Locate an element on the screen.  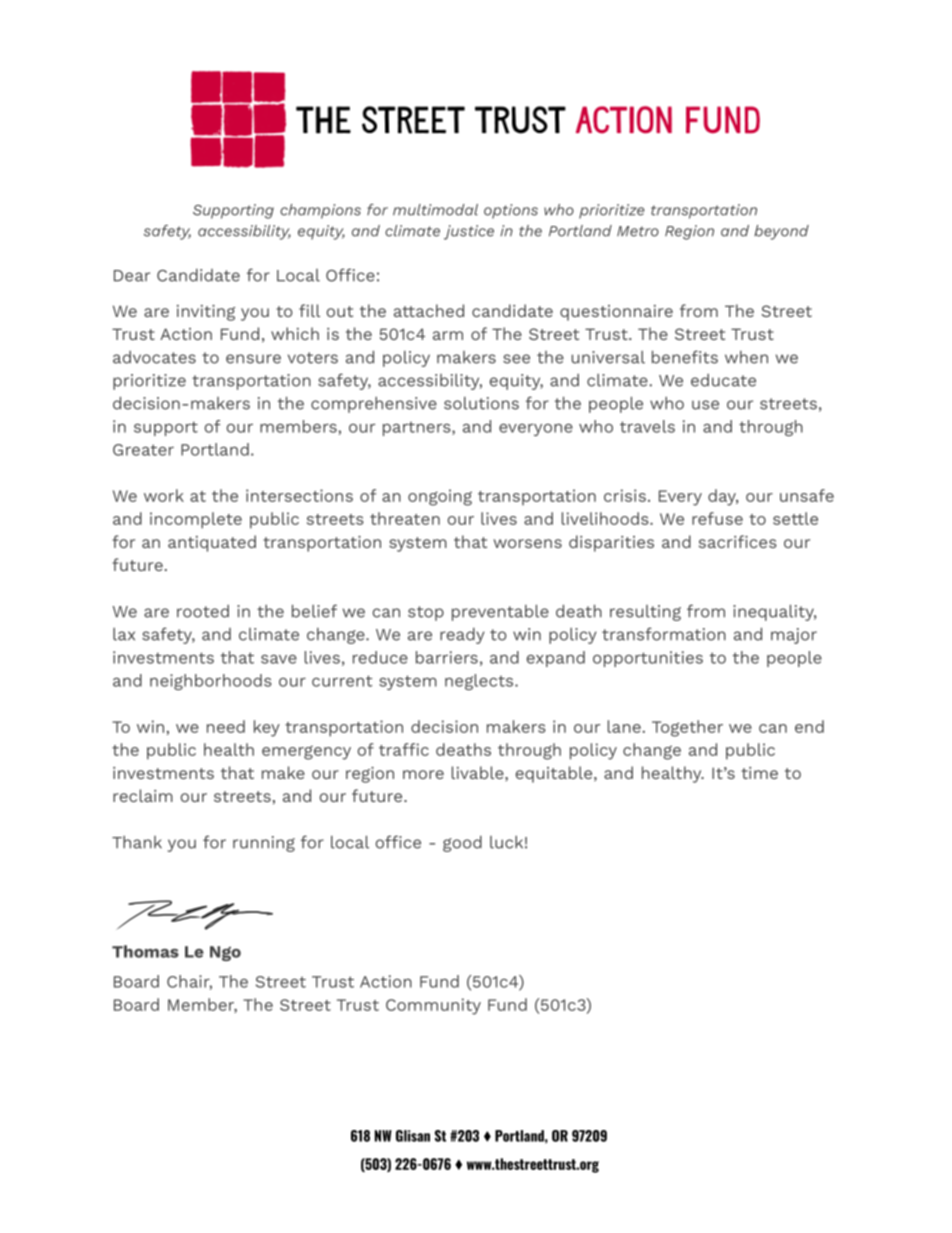
Together is located at coordinates (687, 728).
